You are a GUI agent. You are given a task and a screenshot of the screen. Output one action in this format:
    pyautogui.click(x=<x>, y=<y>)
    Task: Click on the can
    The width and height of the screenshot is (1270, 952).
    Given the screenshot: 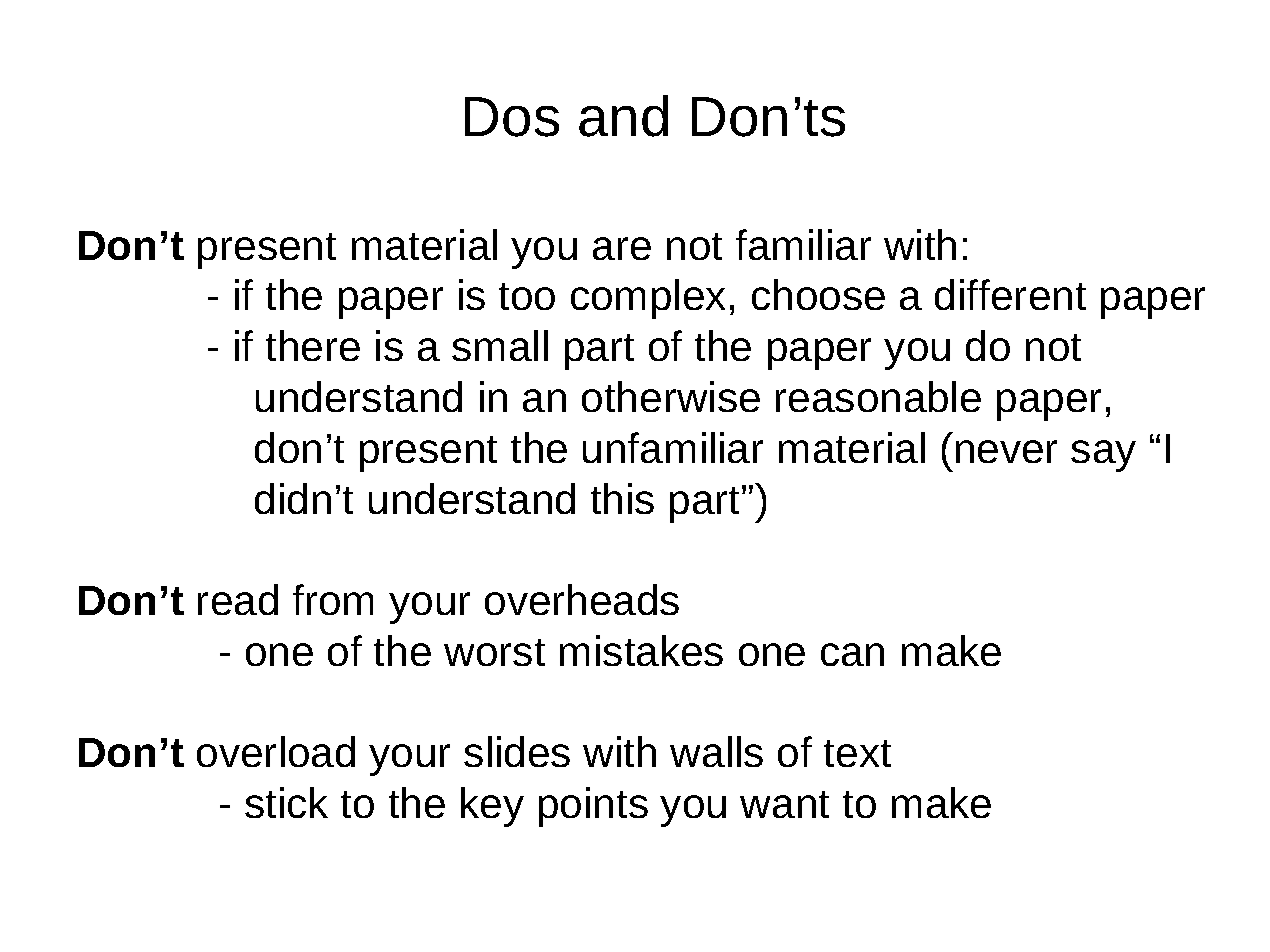 What is the action you would take?
    pyautogui.click(x=852, y=654)
